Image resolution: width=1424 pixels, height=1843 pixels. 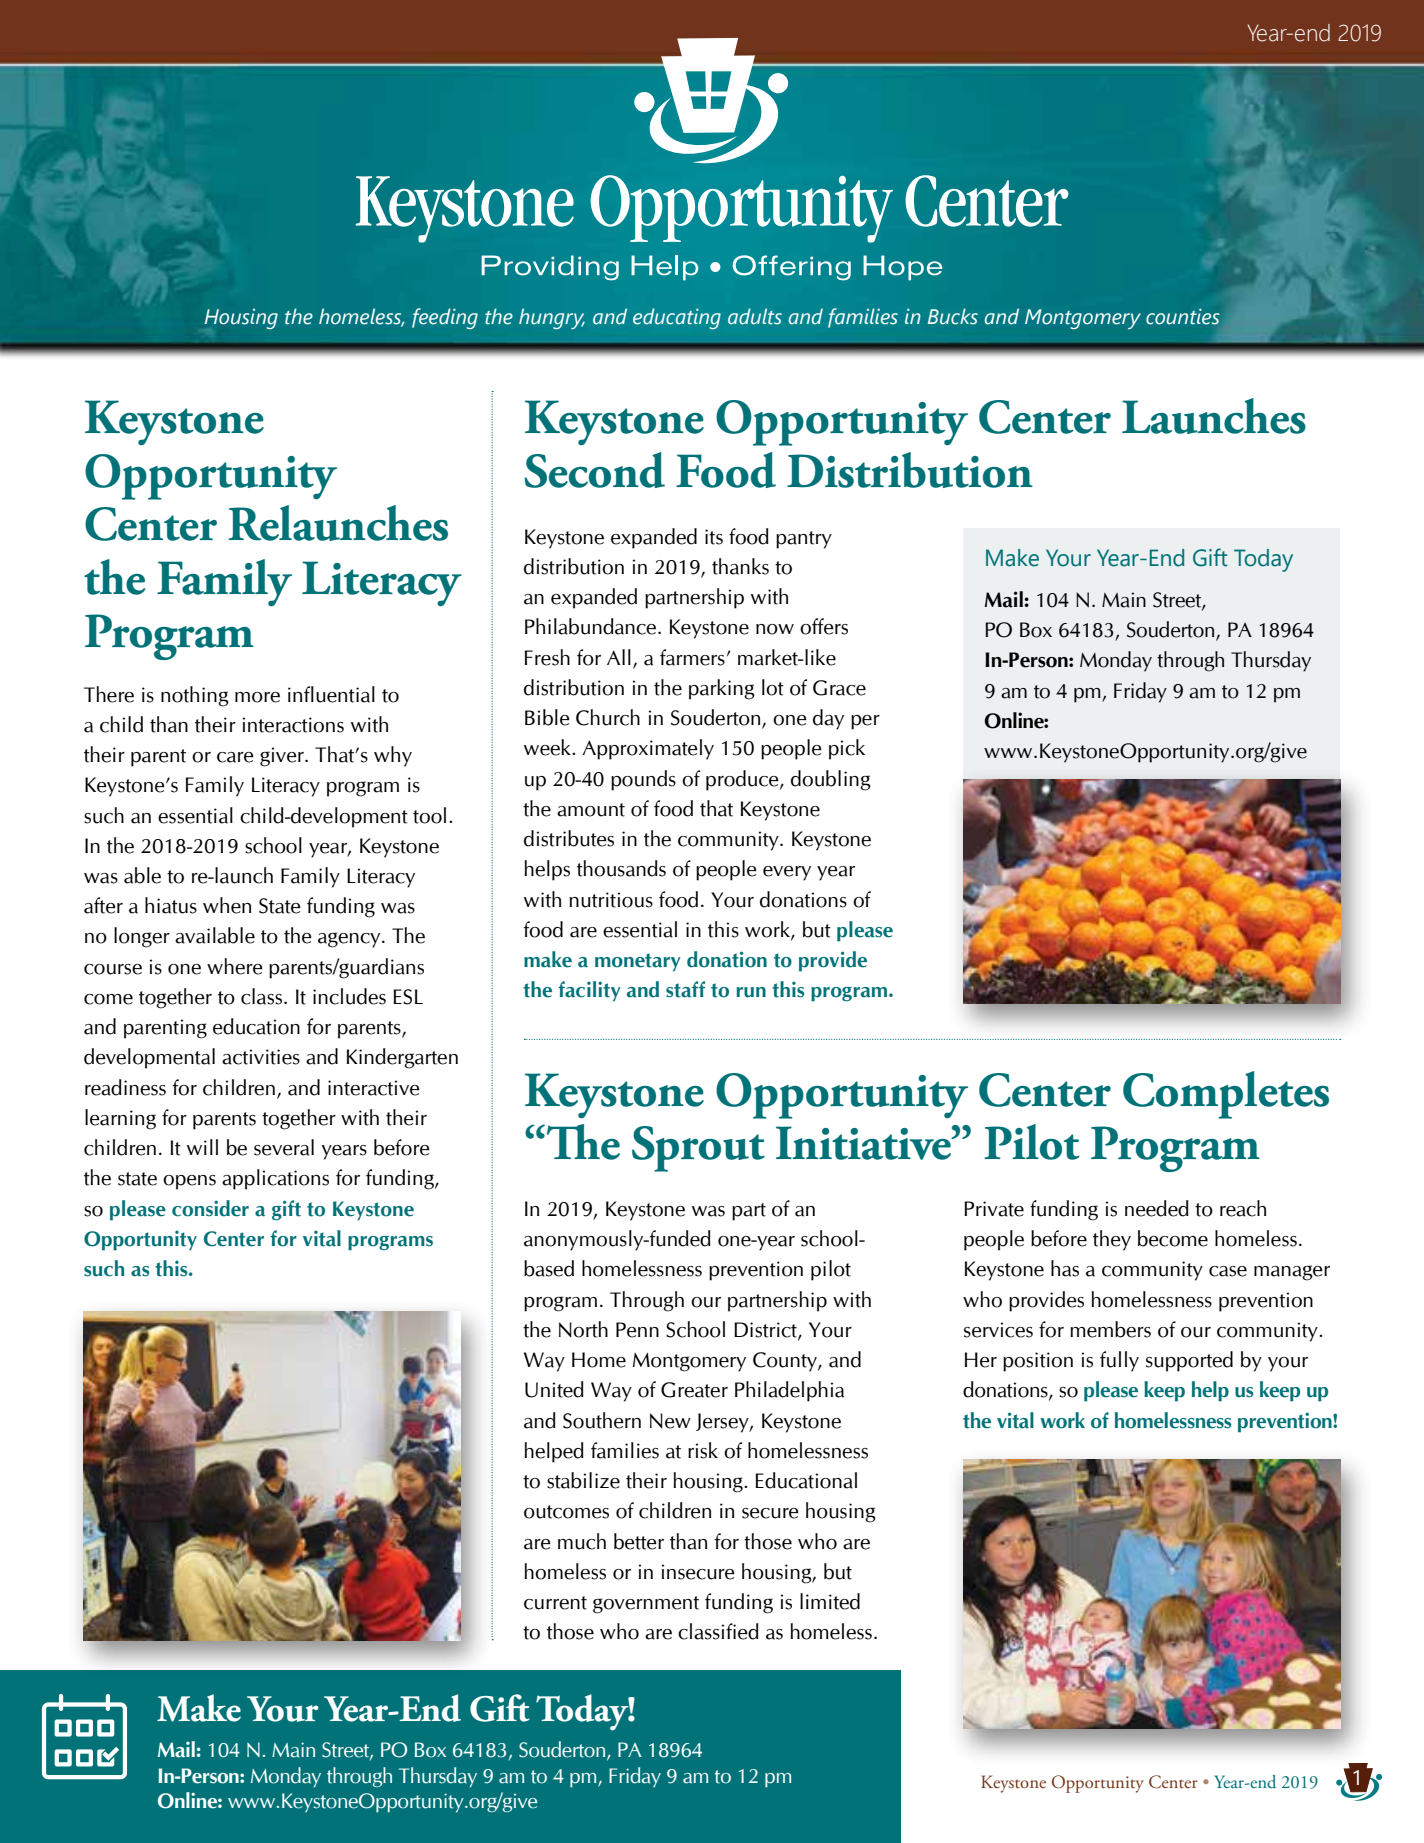 What do you see at coordinates (685, 989) in the screenshot?
I see `staff` at bounding box center [685, 989].
